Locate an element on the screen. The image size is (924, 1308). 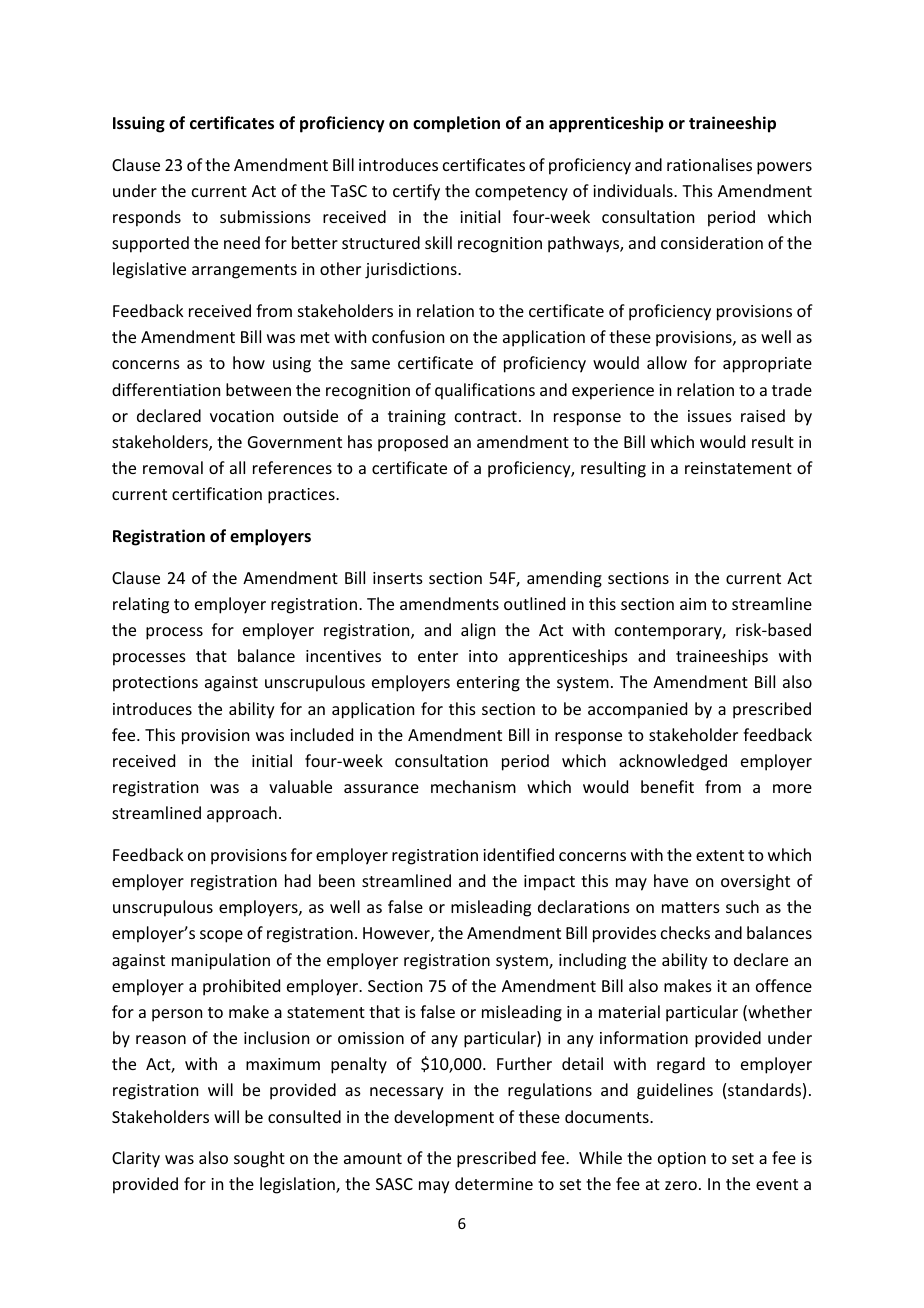
proposed is located at coordinates (413, 443).
